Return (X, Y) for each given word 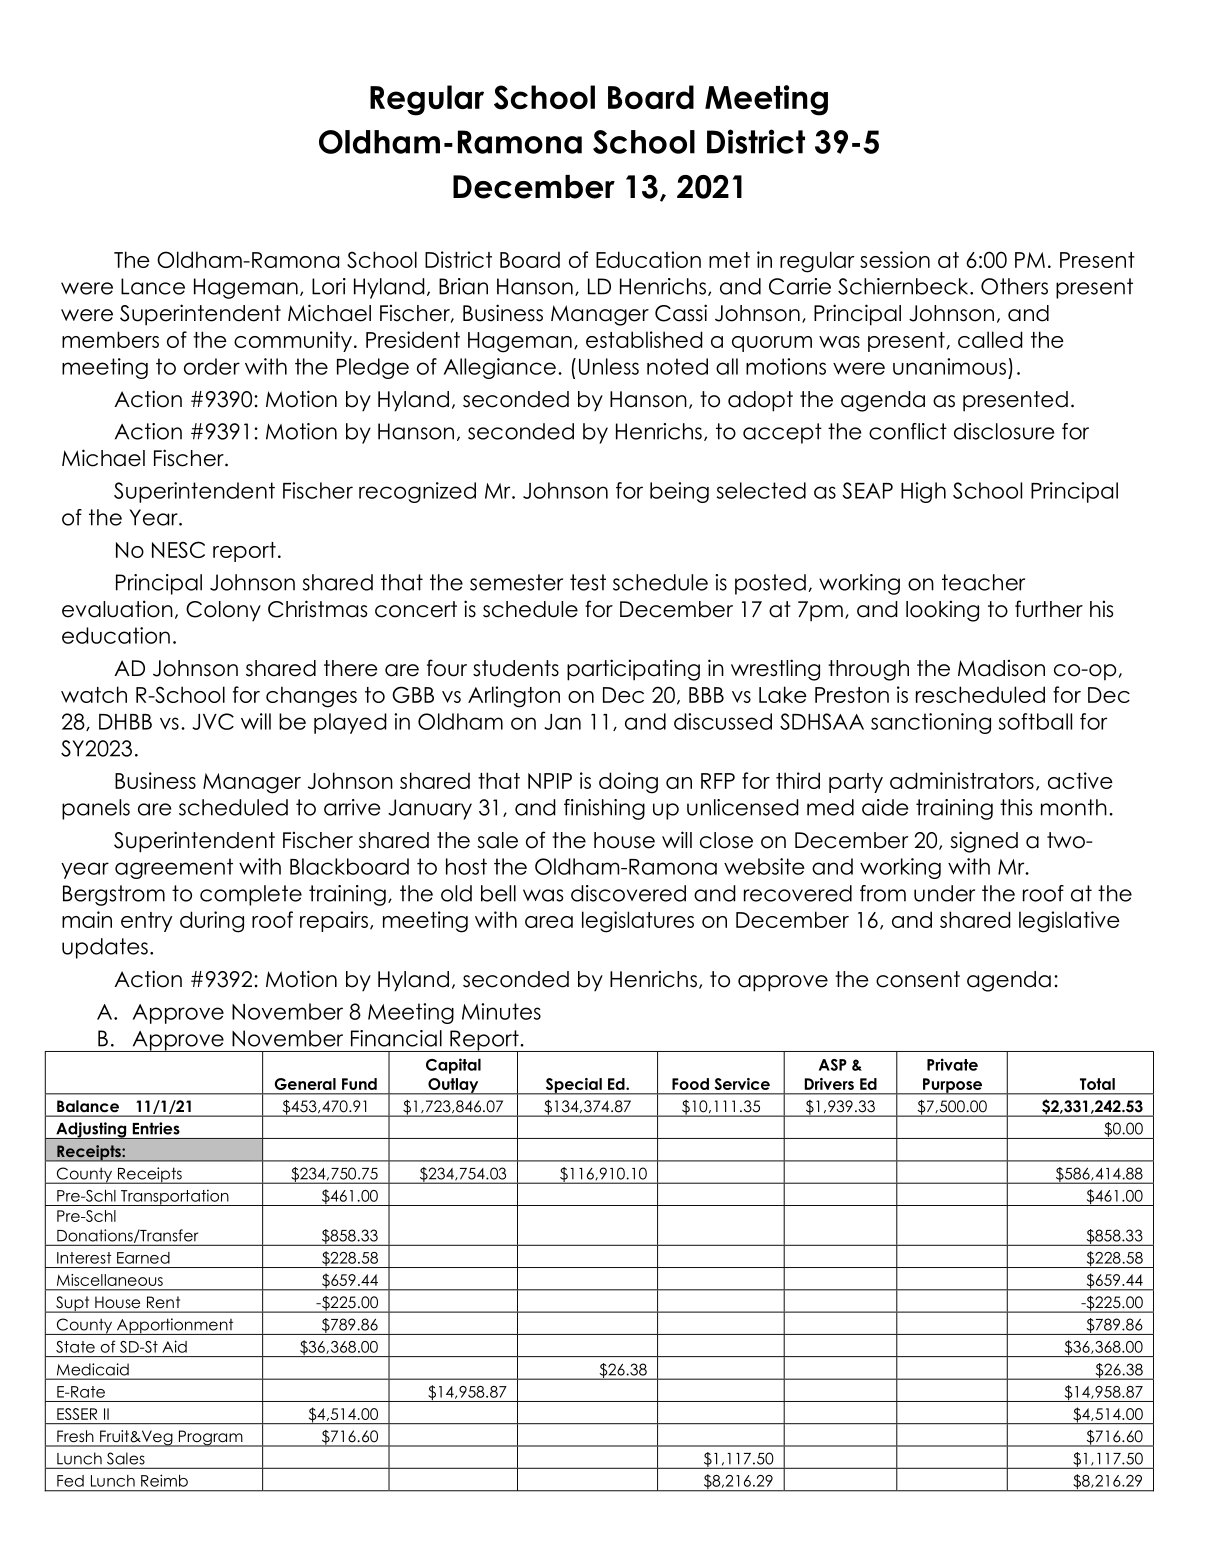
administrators (962, 780)
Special (573, 1086)
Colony (223, 611)
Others (1014, 286)
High (923, 492)
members (110, 339)
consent (918, 979)
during (212, 922)
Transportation (175, 1197)
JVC (213, 721)
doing (628, 783)
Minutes (501, 1011)
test (588, 582)
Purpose (953, 1086)
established (644, 339)
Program (210, 1438)
